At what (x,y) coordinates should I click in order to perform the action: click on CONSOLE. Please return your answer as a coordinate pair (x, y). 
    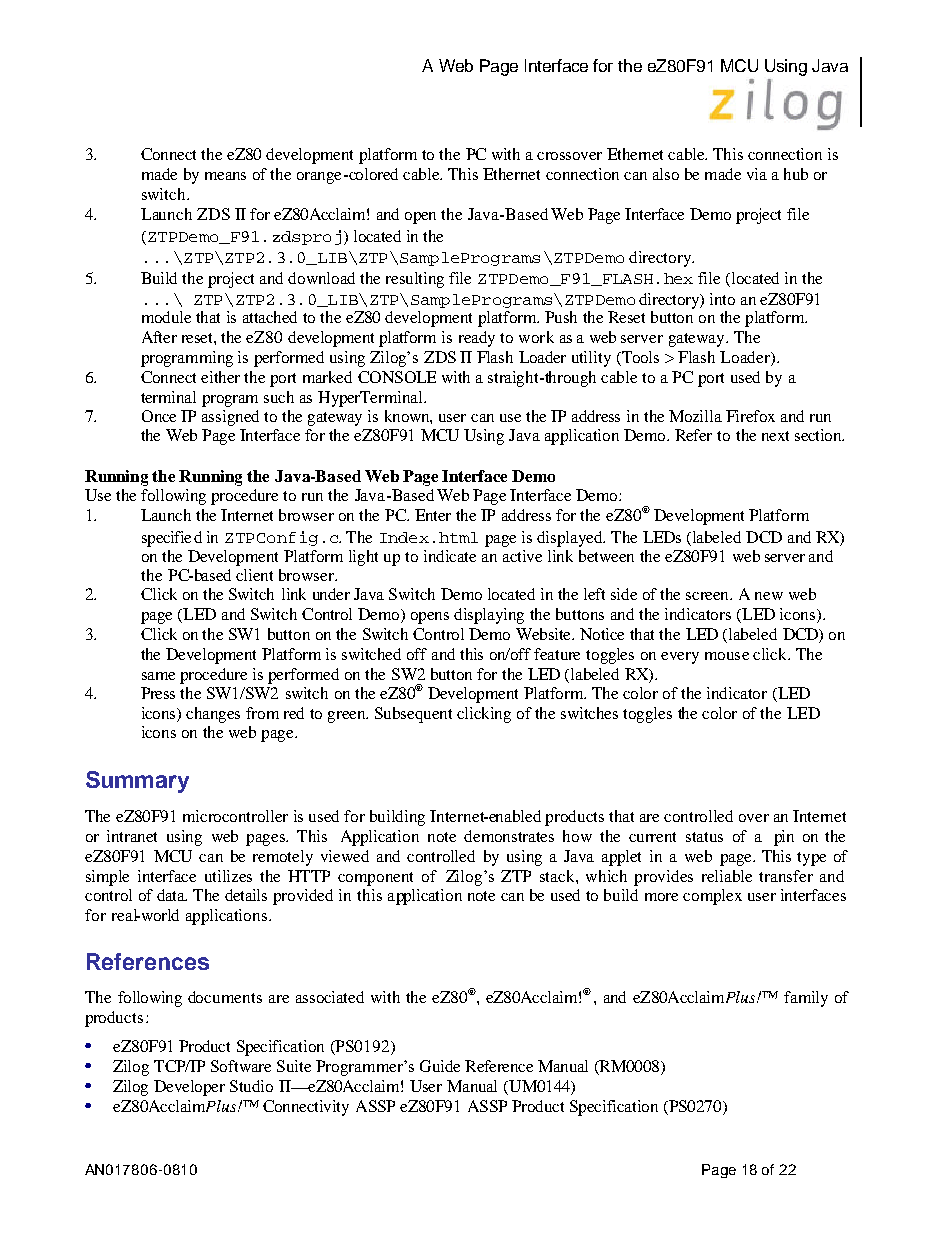
    Looking at the image, I should click on (397, 377).
